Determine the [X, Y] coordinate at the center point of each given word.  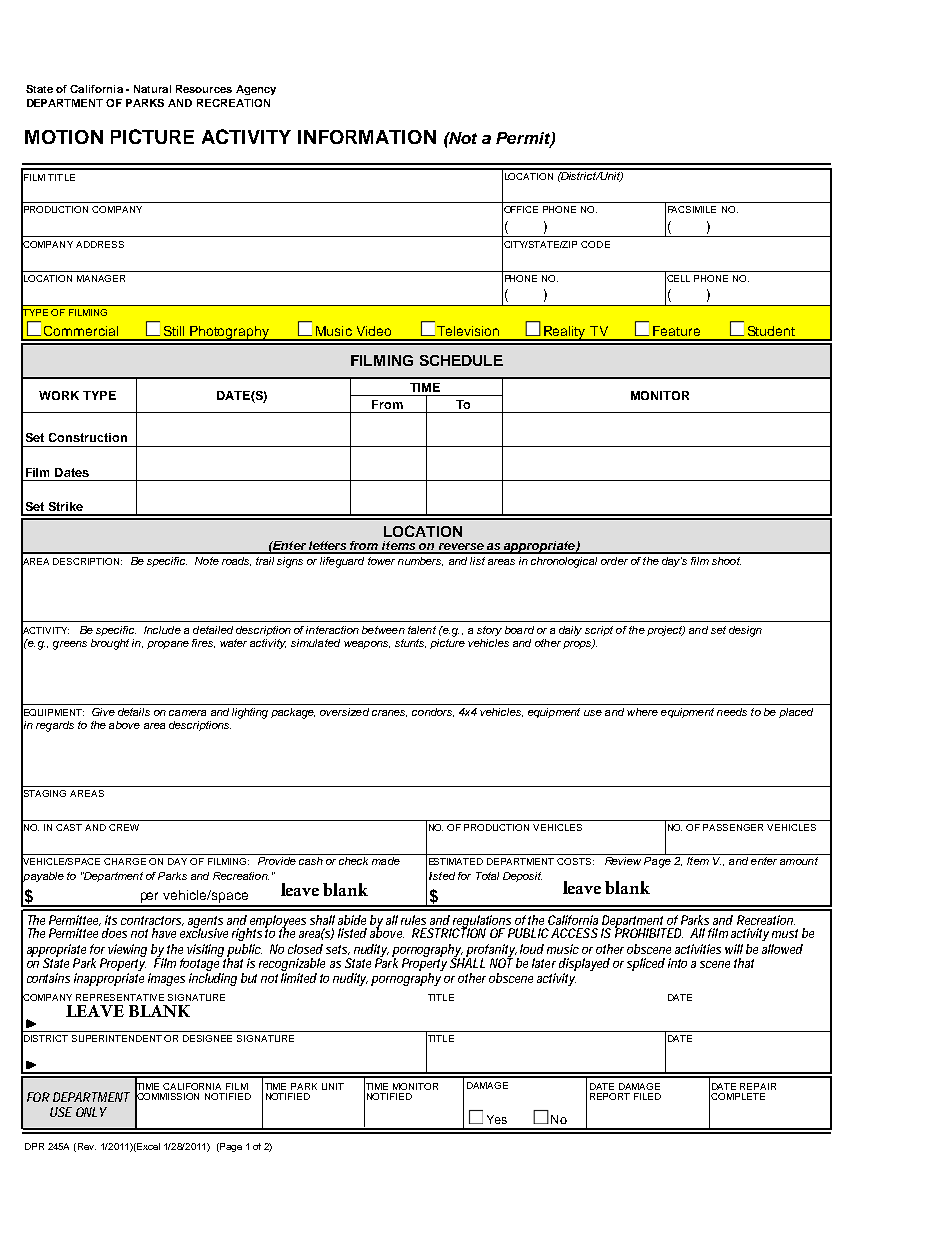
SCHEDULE [461, 360]
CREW [124, 827]
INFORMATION [367, 137]
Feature [676, 331]
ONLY [91, 1112]
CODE [595, 244]
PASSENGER [733, 827]
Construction [88, 437]
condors [433, 712]
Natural [152, 89]
